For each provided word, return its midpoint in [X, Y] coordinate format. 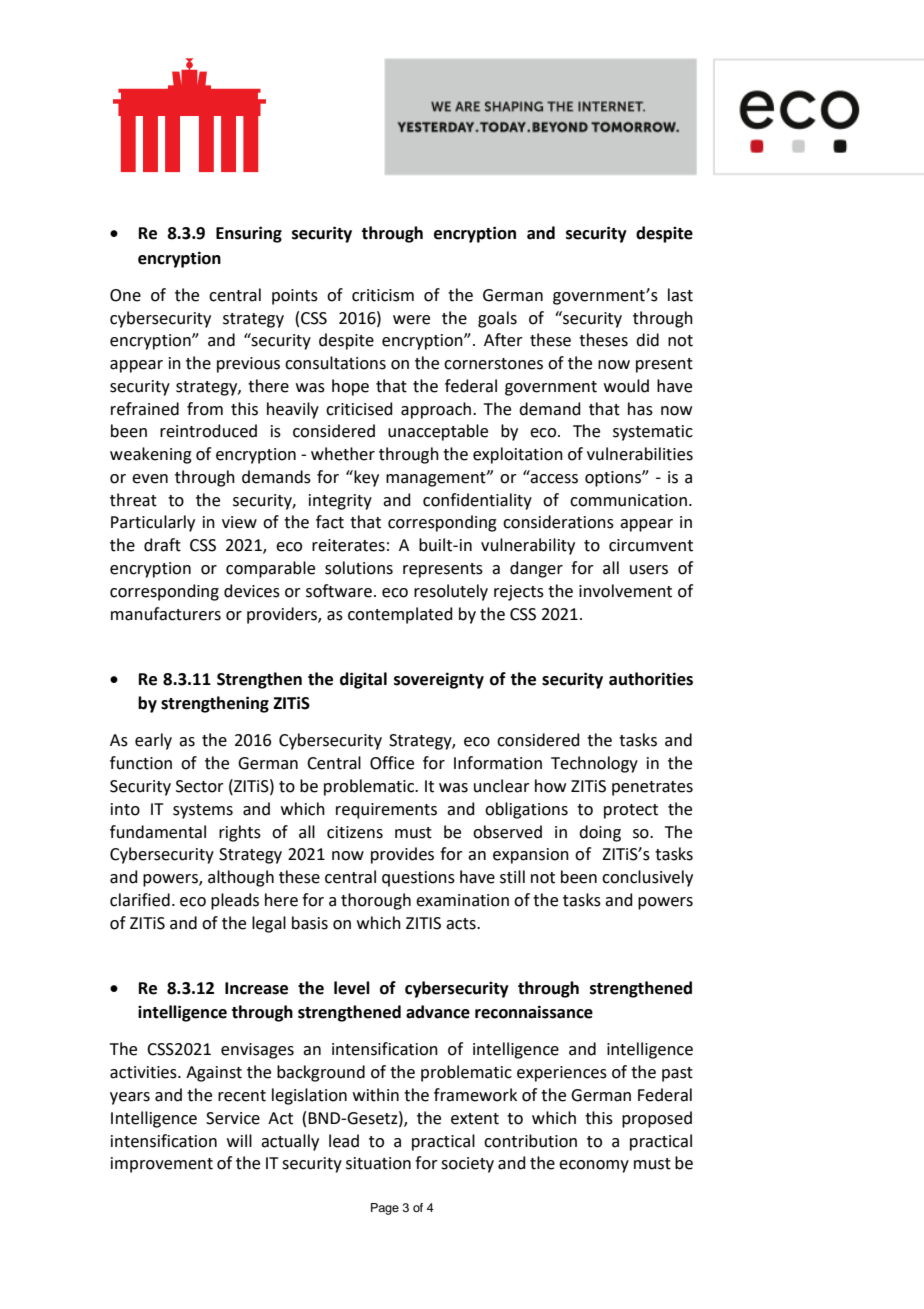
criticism [383, 295]
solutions [359, 568]
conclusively [647, 878]
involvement [625, 591]
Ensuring [249, 234]
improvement [162, 1165]
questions [418, 879]
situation [378, 1163]
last [680, 295]
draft [162, 545]
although [241, 878]
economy [594, 1166]
